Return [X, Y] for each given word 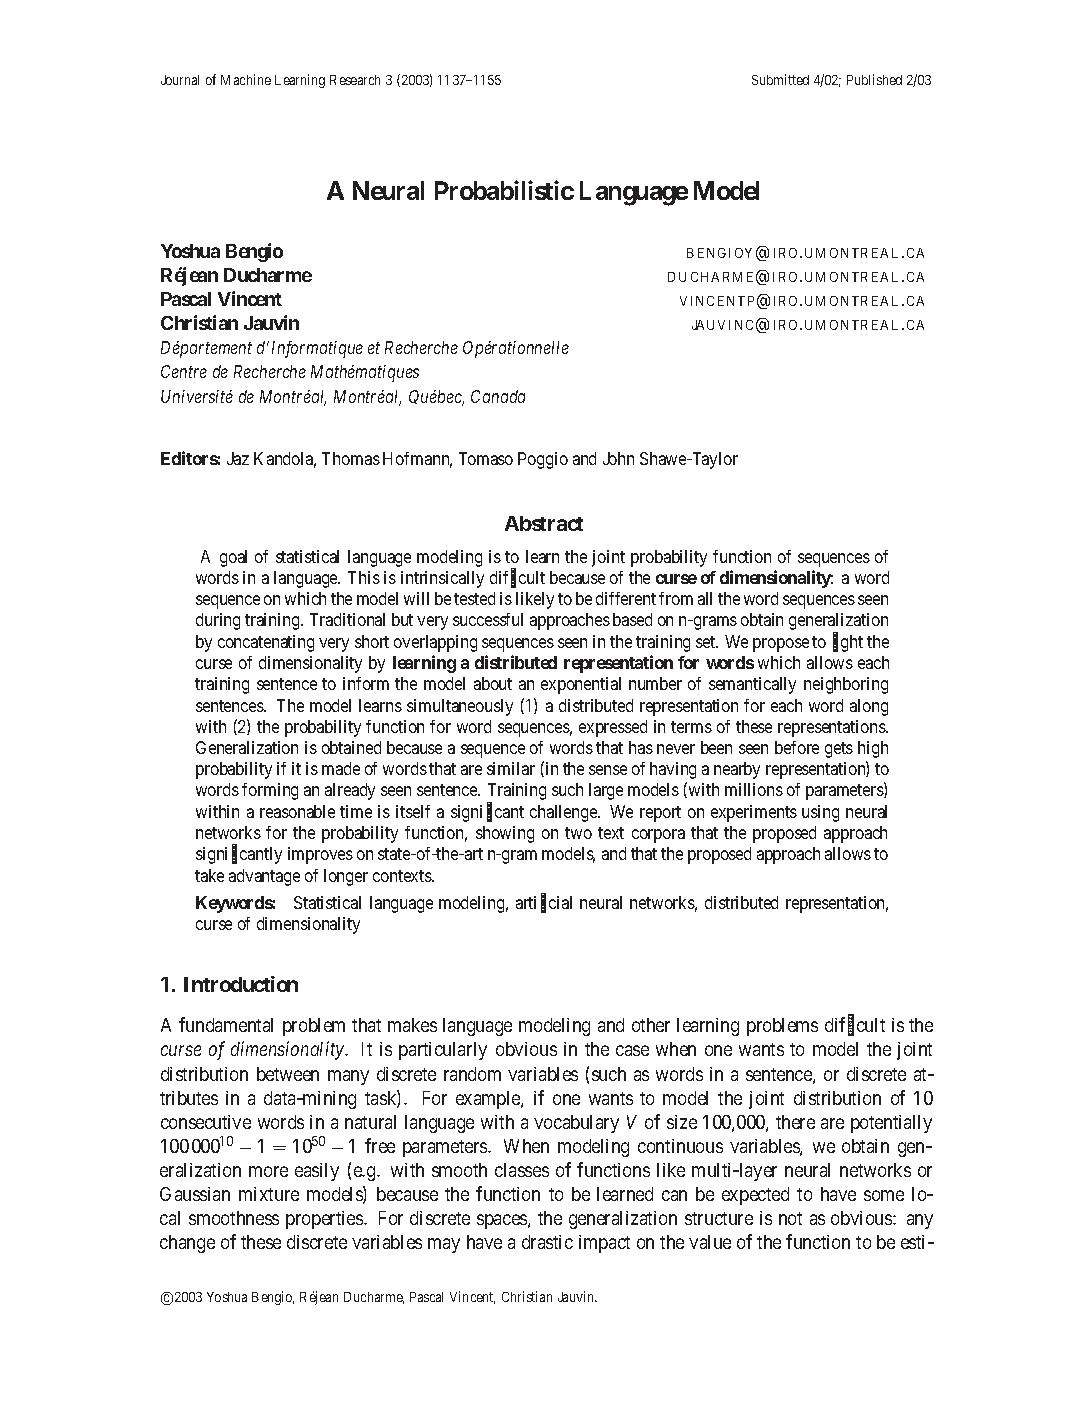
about [493, 683]
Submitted [780, 79]
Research [355, 80]
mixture [269, 1194]
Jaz [238, 458]
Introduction [241, 984]
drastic [547, 1242]
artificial [544, 903]
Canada [498, 396]
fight [848, 643]
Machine [246, 79]
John [618, 458]
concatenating [266, 643]
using [820, 813]
